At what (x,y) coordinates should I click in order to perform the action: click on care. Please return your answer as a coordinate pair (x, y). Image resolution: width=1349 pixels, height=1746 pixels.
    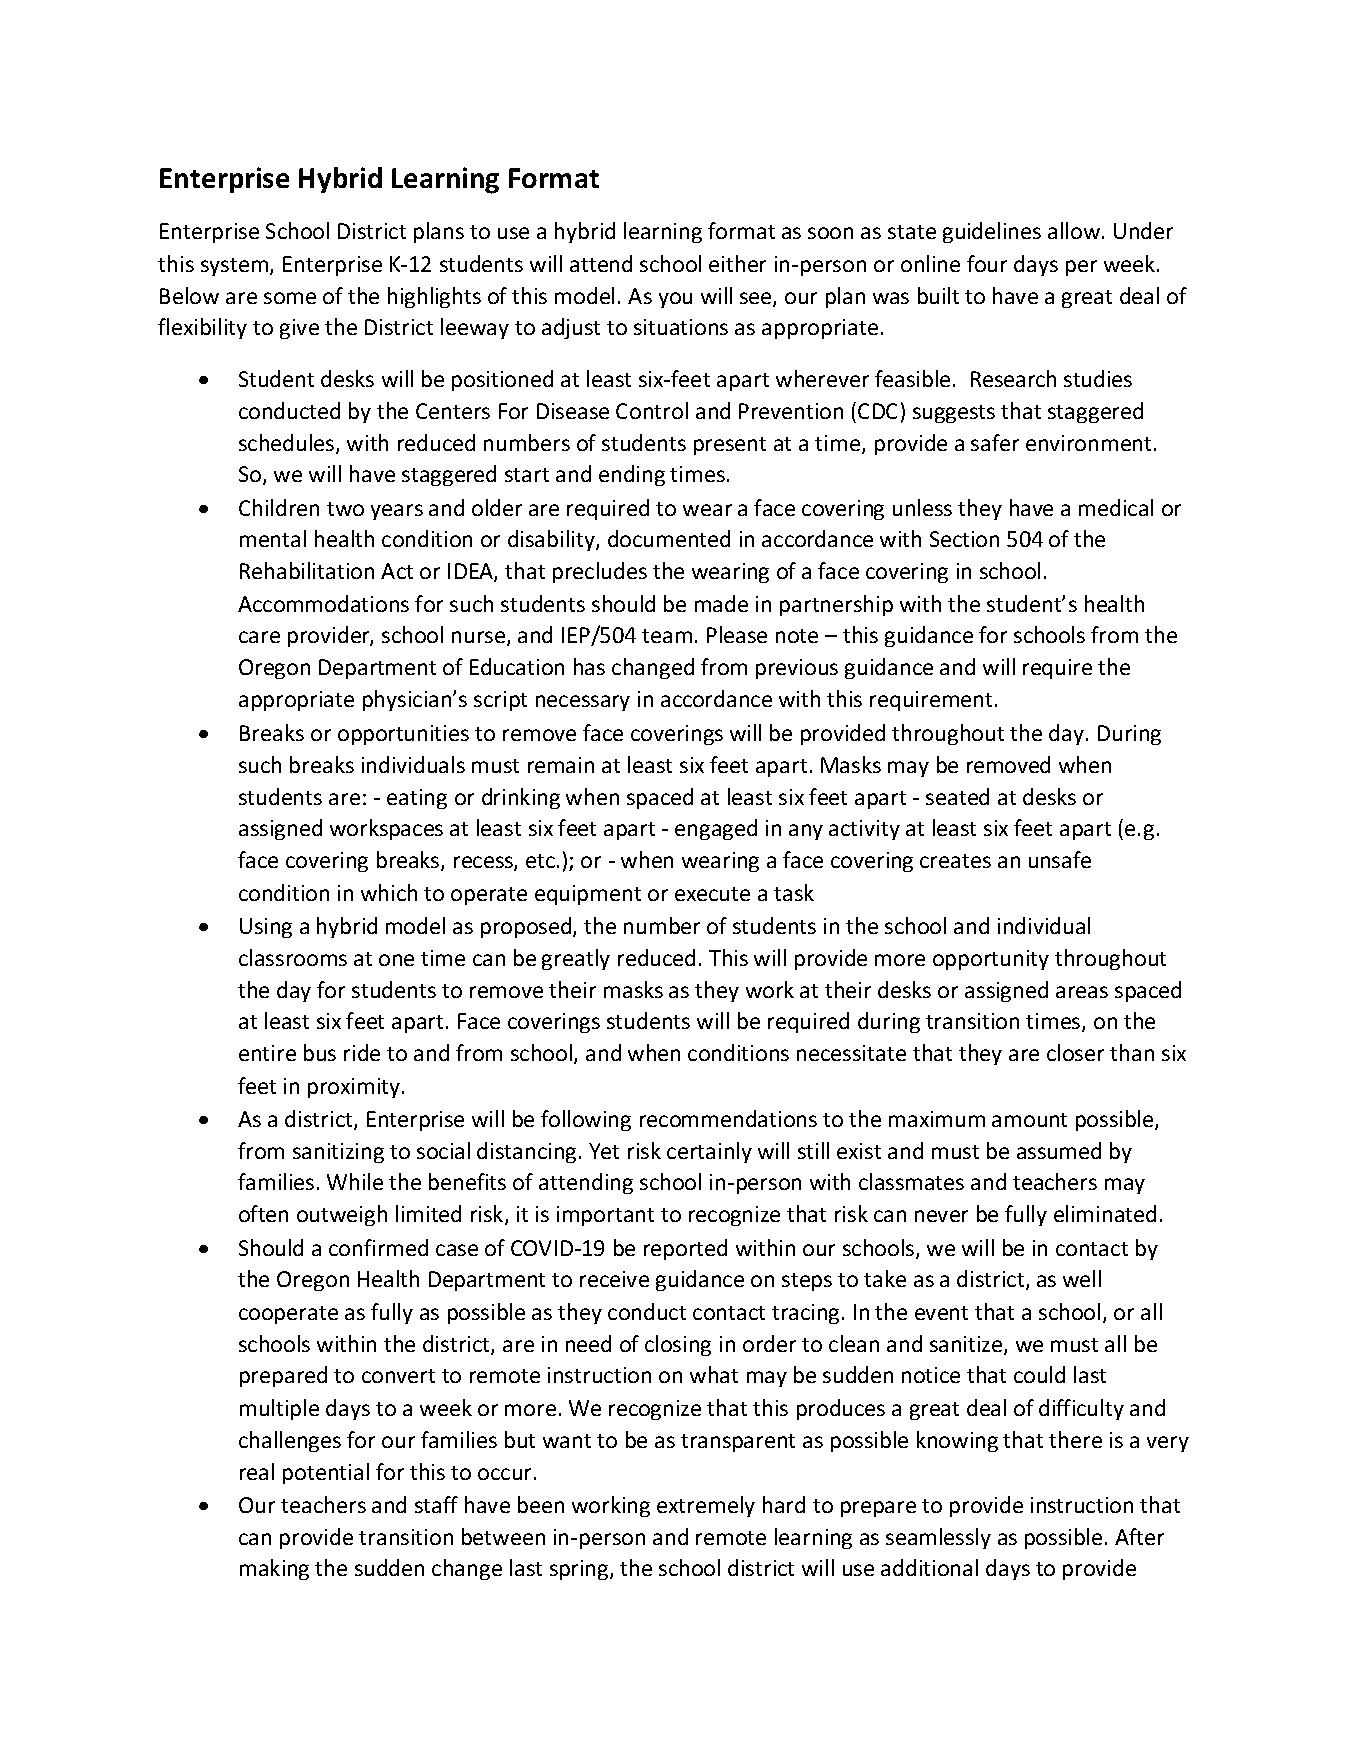
    Looking at the image, I should click on (259, 637).
